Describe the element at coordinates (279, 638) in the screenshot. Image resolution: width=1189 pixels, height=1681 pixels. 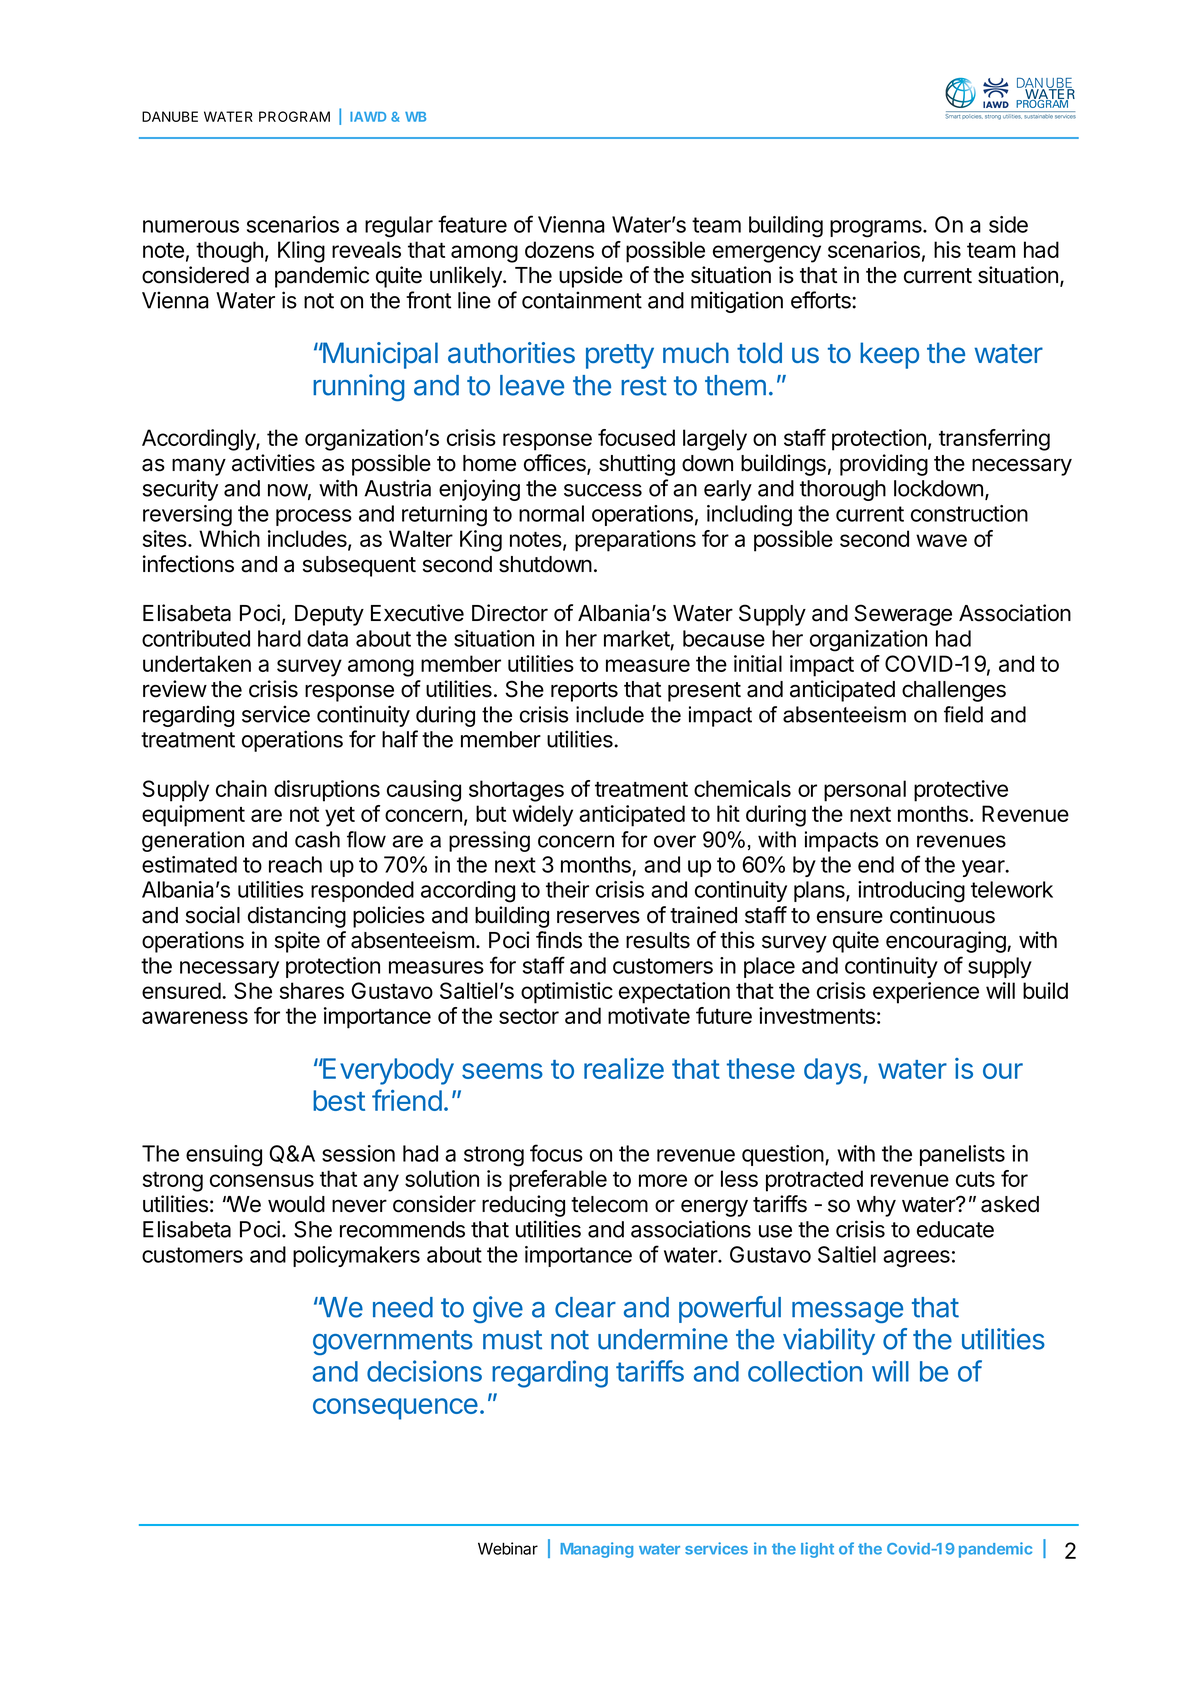
I see `hard` at that location.
